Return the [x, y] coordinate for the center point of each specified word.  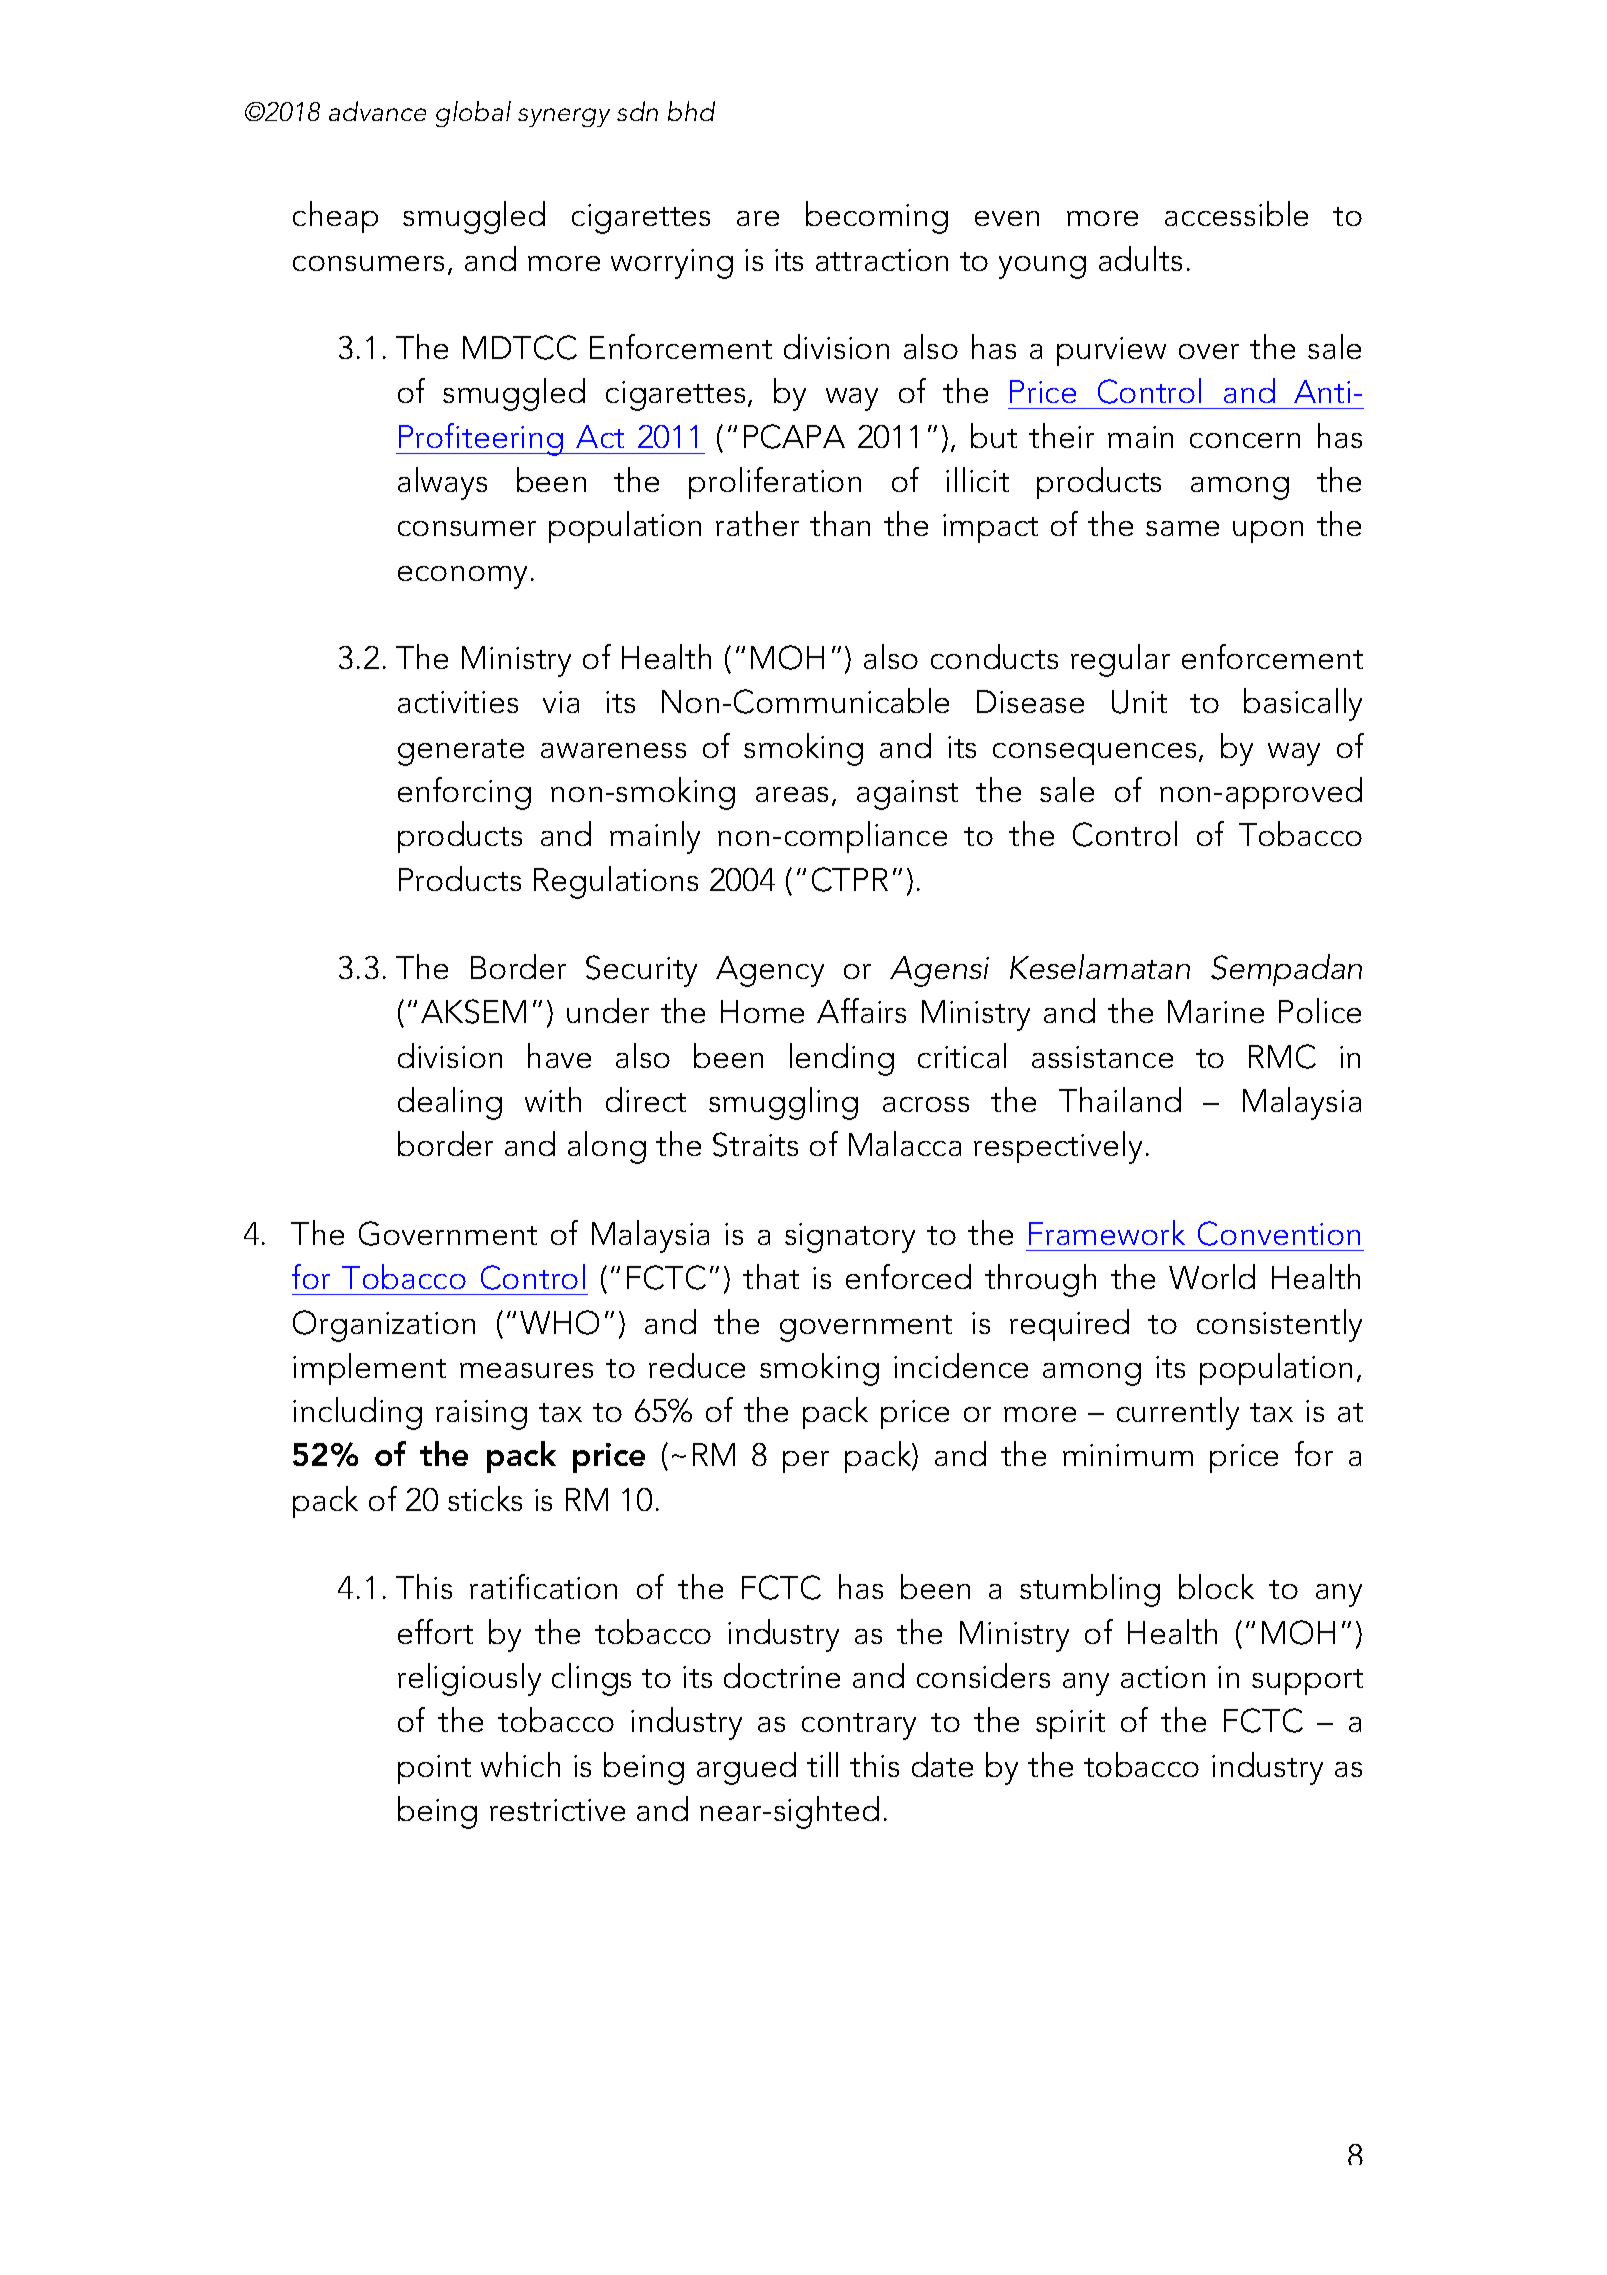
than [840, 523]
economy [462, 577]
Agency [770, 971]
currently [1178, 1413]
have [559, 1055]
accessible [1236, 213]
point [434, 1769]
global [473, 114]
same [1182, 528]
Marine [1216, 1011]
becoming [877, 217]
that [771, 1276]
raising [481, 1415]
